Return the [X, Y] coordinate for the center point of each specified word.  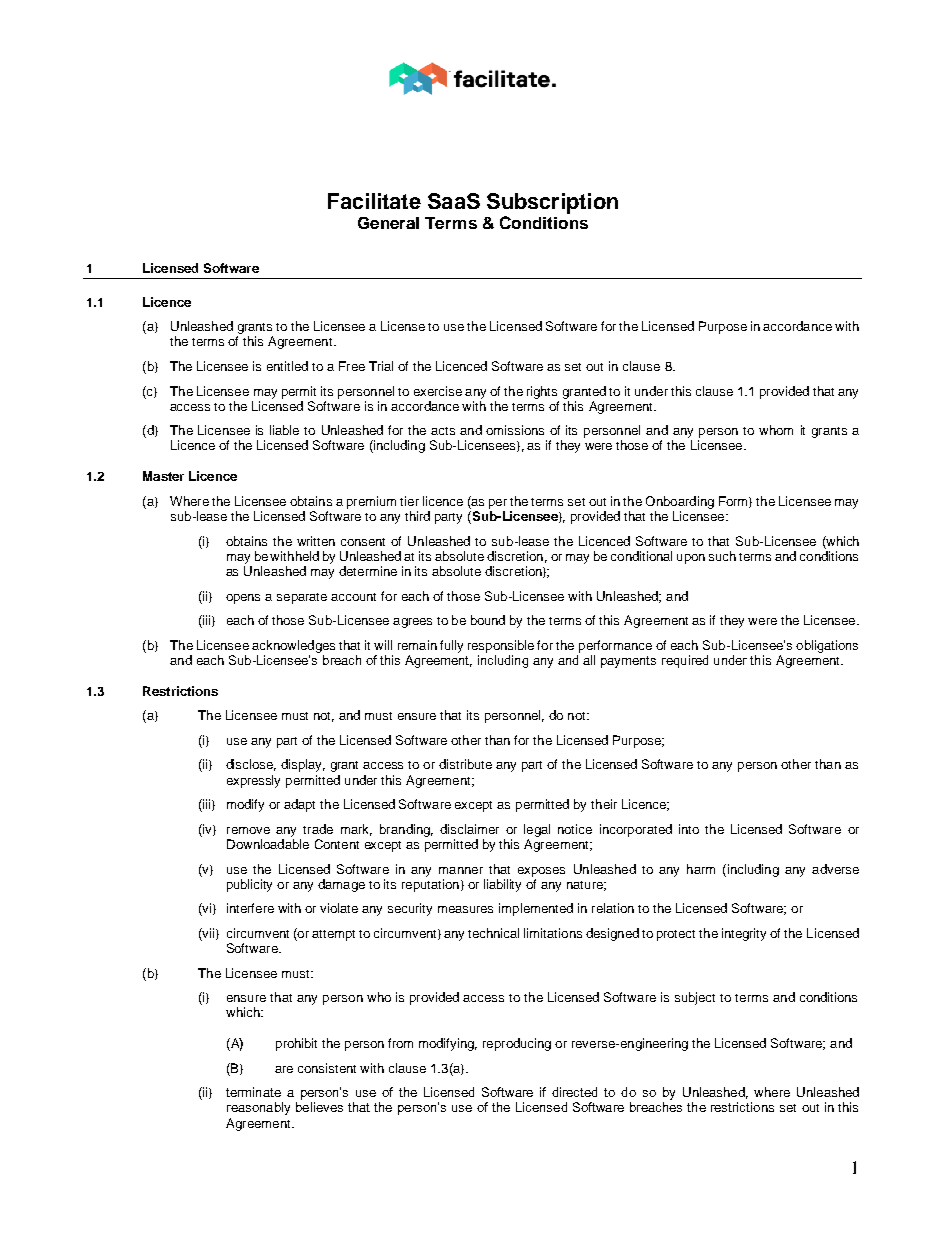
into [689, 829]
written [316, 541]
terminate [253, 1092]
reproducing [517, 1044]
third [417, 516]
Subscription [552, 203]
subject [695, 998]
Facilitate [374, 201]
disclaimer [469, 829]
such [722, 556]
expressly [253, 781]
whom [776, 430]
